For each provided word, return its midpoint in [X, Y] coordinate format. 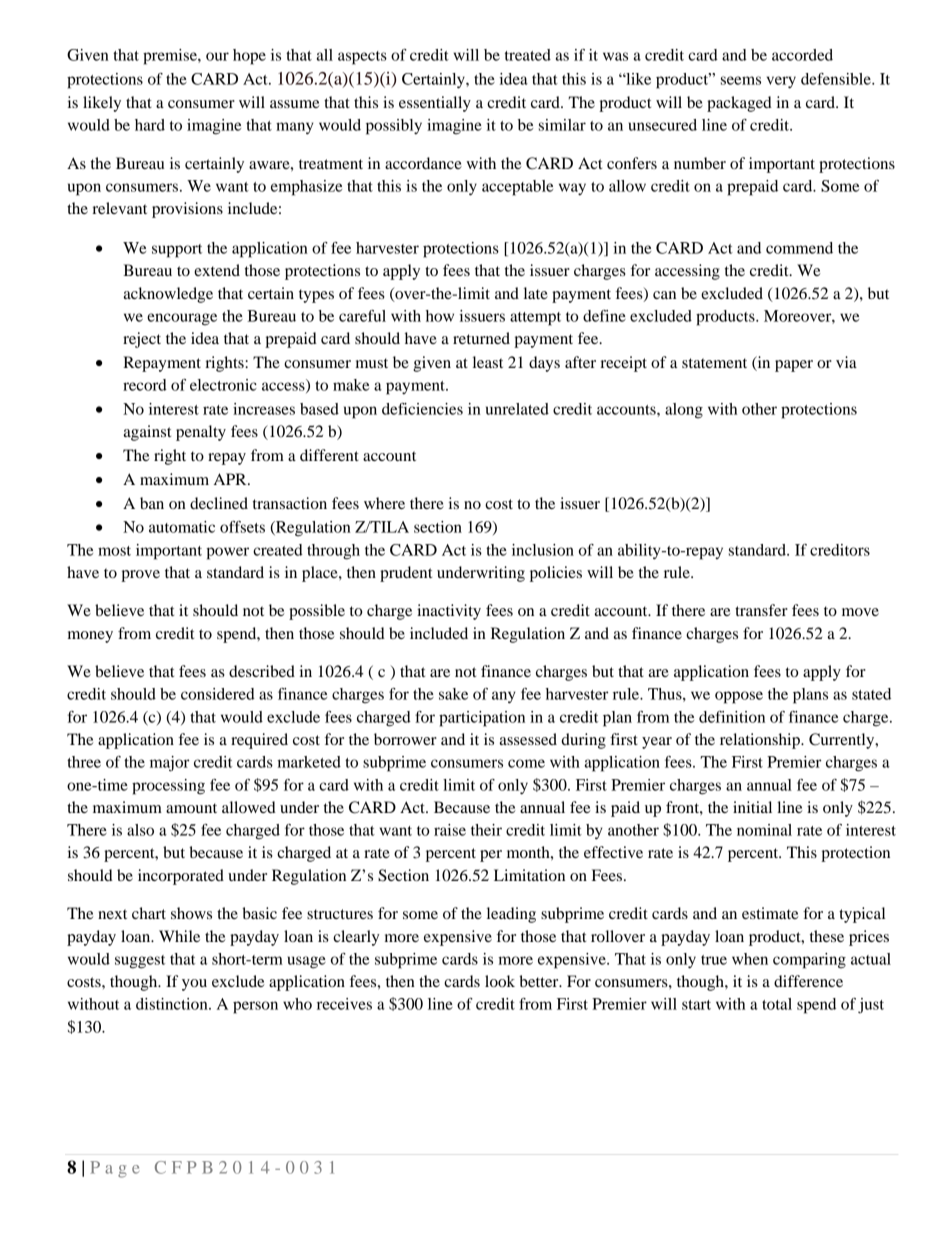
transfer [761, 610]
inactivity [449, 612]
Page [114, 1169]
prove [140, 576]
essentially [435, 104]
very [781, 82]
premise [171, 57]
